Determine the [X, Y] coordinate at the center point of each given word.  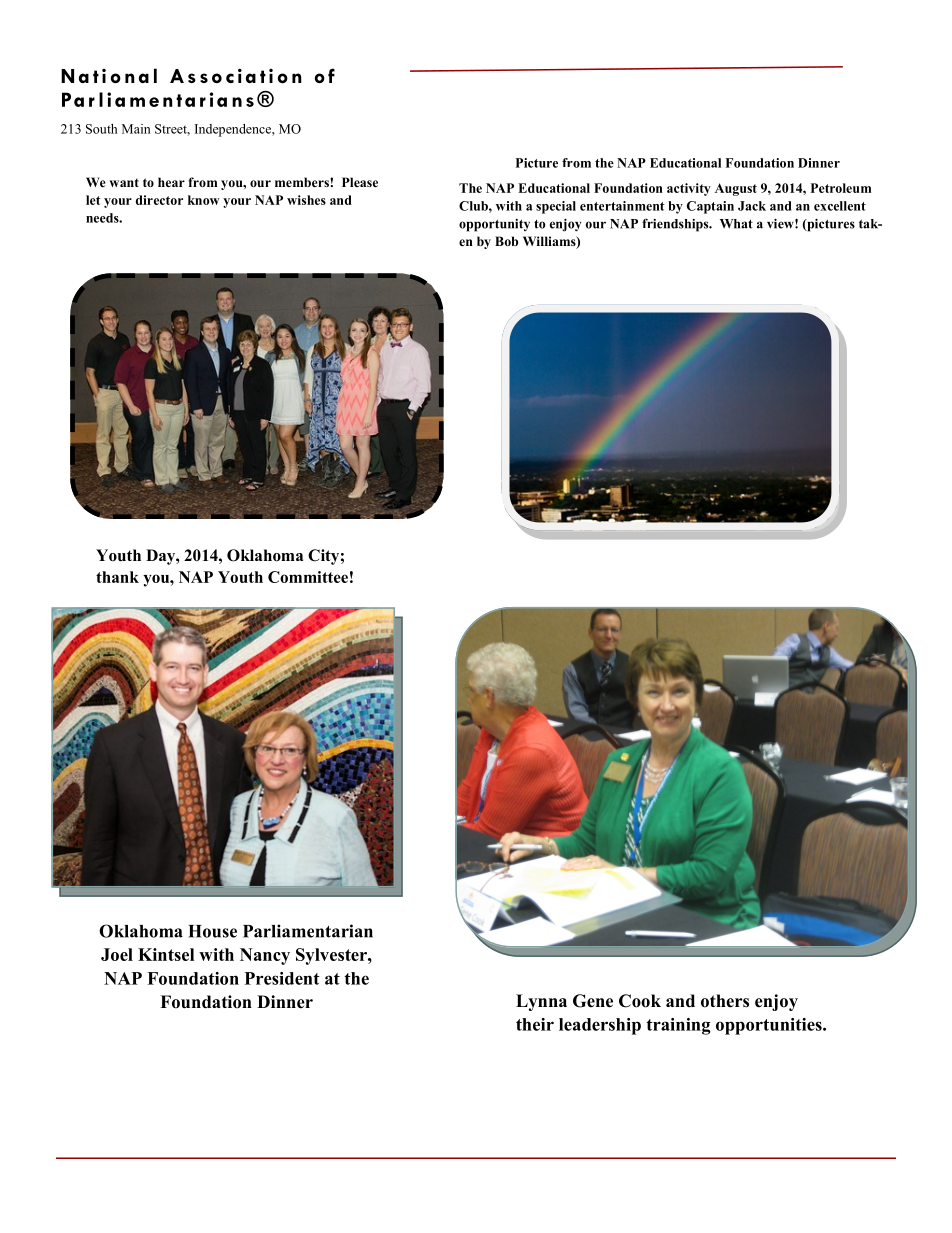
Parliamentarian [308, 931]
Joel [117, 954]
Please [360, 182]
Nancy [265, 956]
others [725, 1001]
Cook [640, 1001]
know [203, 200]
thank [117, 577]
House [212, 931]
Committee [308, 577]
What [736, 224]
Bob [506, 241]
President [282, 978]
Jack [752, 206]
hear [171, 182]
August [736, 189]
